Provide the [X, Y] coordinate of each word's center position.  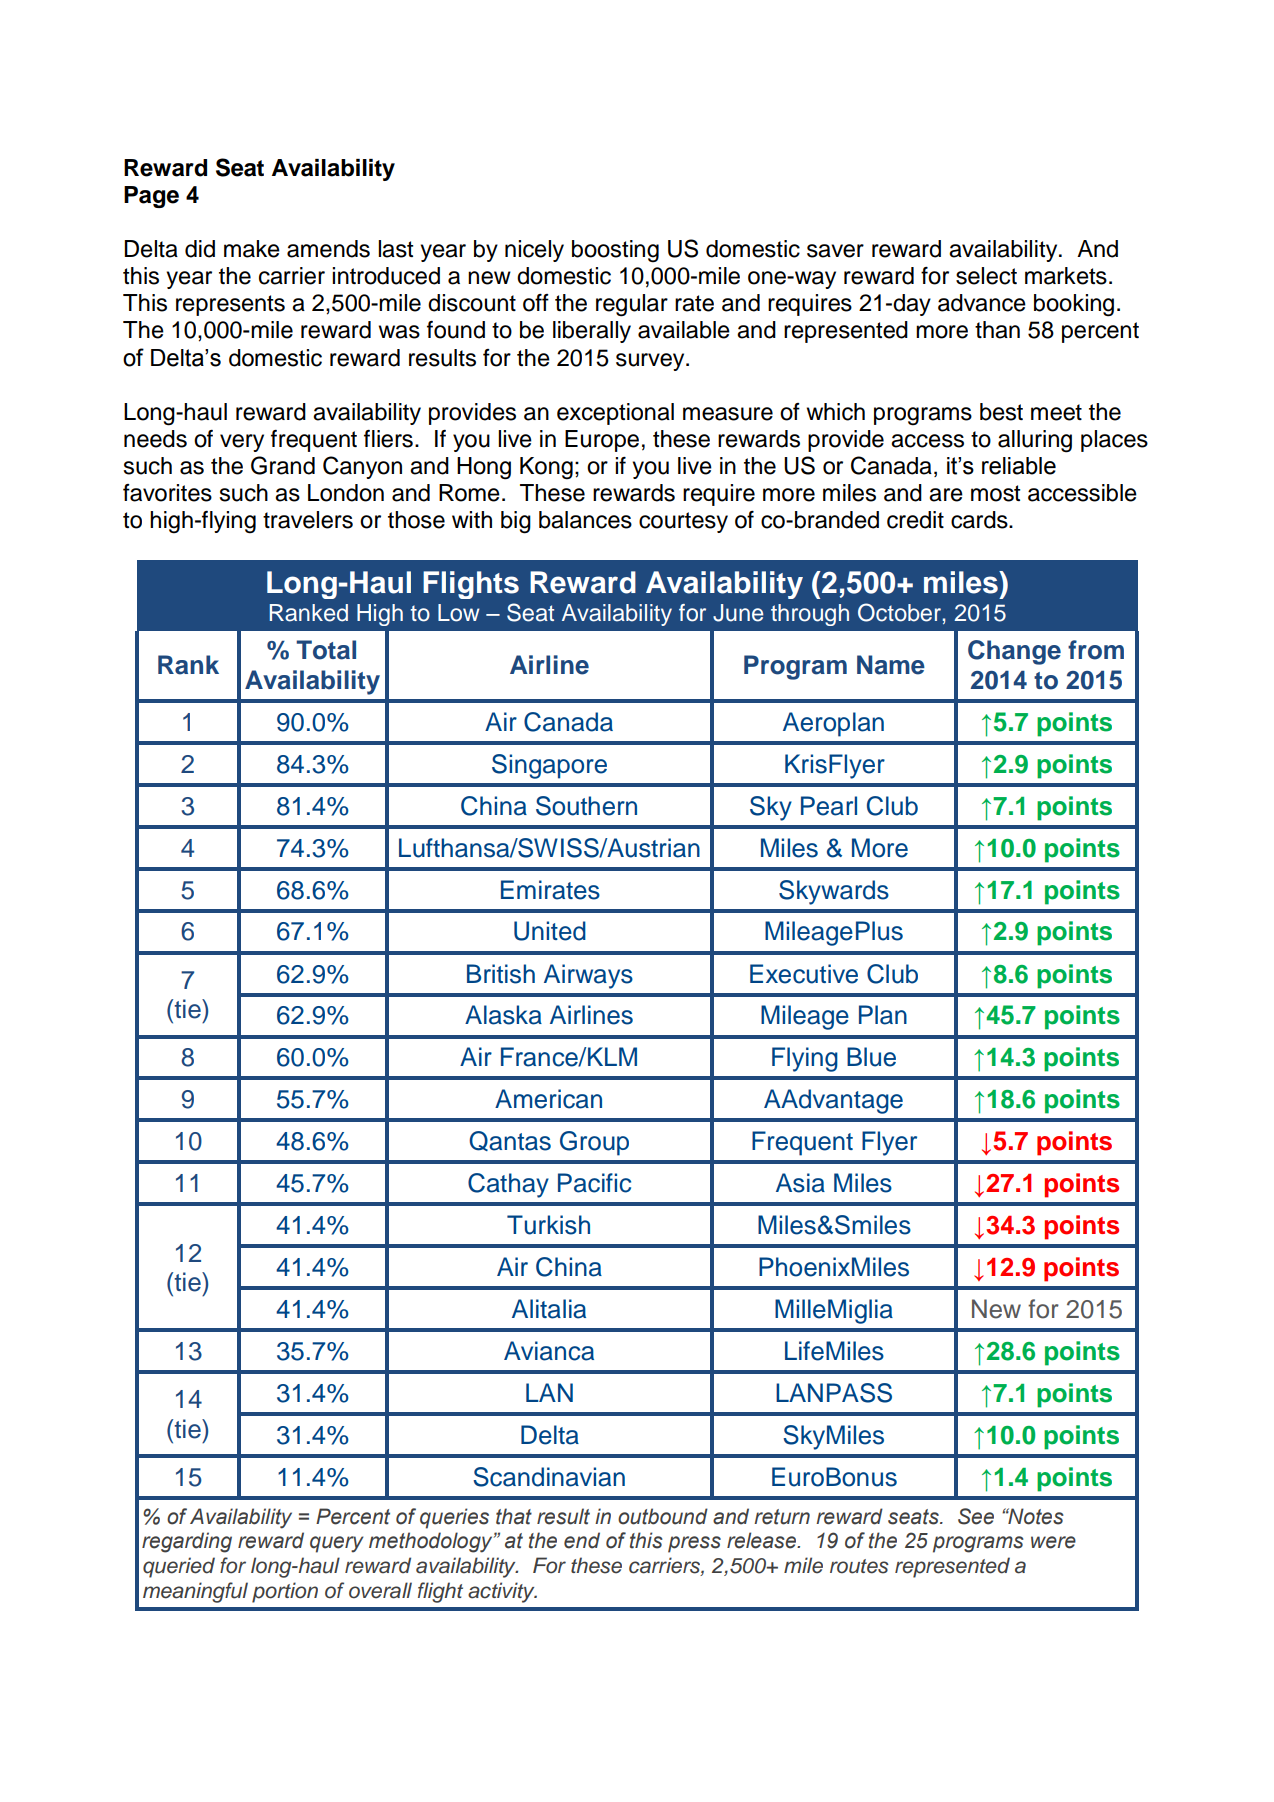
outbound [663, 1516]
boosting [615, 251]
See [976, 1516]
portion [285, 1592]
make [252, 249]
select [986, 276]
